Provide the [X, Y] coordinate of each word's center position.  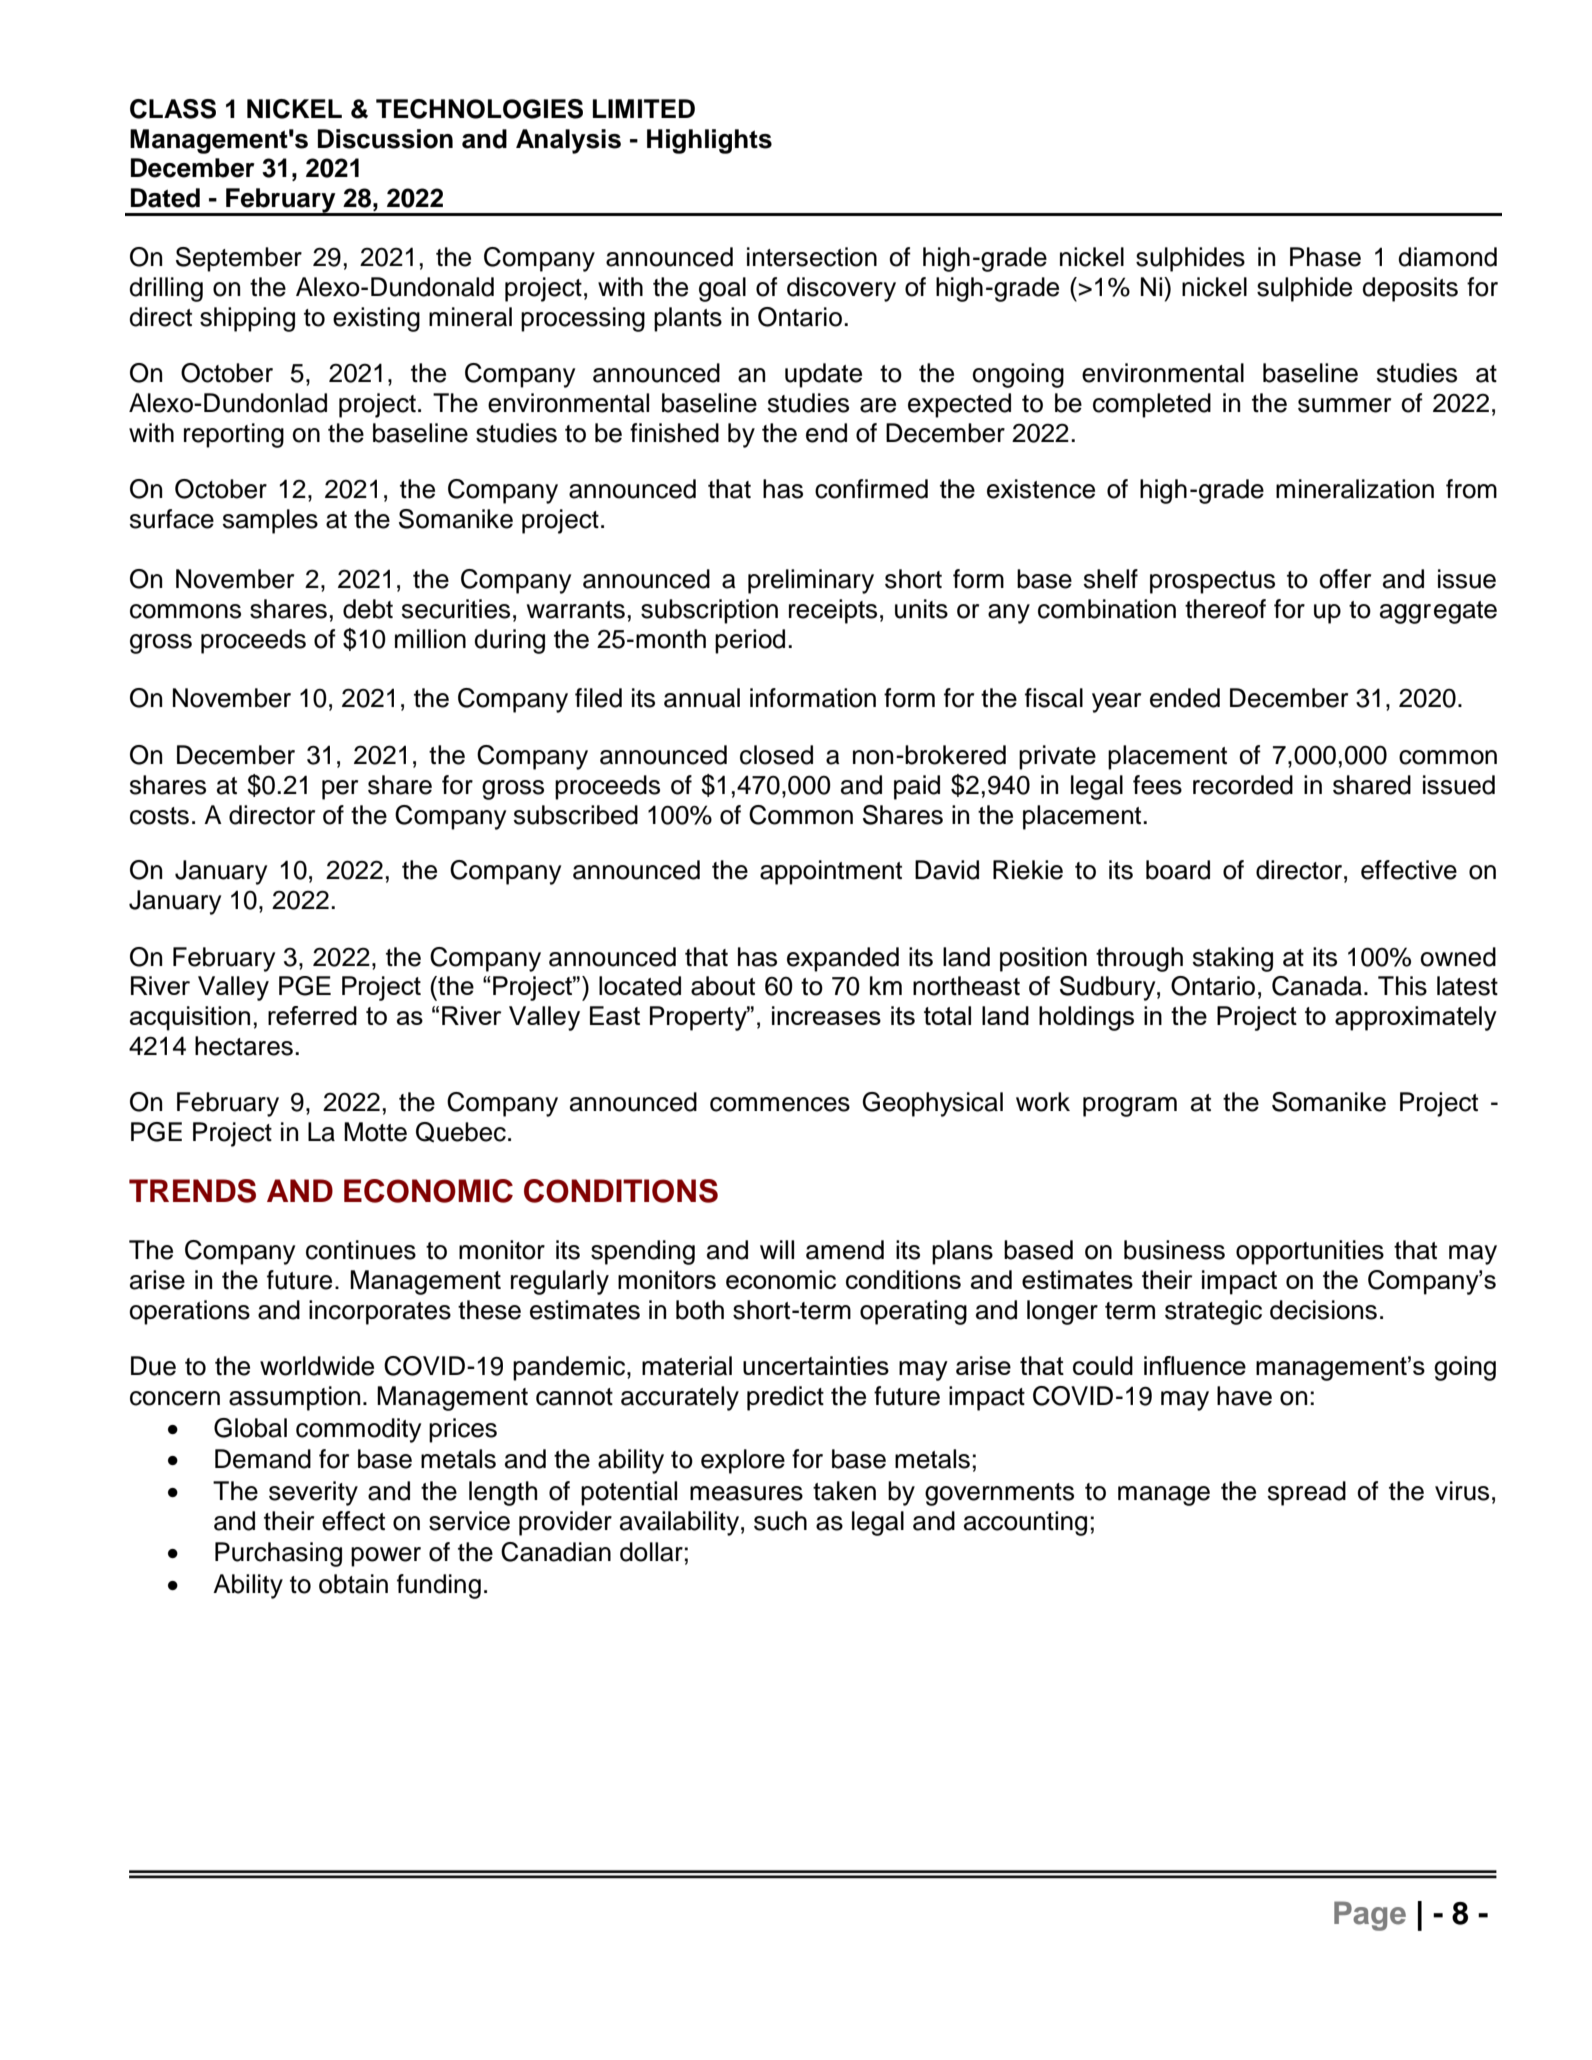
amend [845, 1250]
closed [776, 755]
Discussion [385, 139]
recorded [1243, 785]
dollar [651, 1552]
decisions [1323, 1310]
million [430, 639]
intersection [812, 257]
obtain [353, 1584]
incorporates [380, 1312]
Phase [1325, 257]
